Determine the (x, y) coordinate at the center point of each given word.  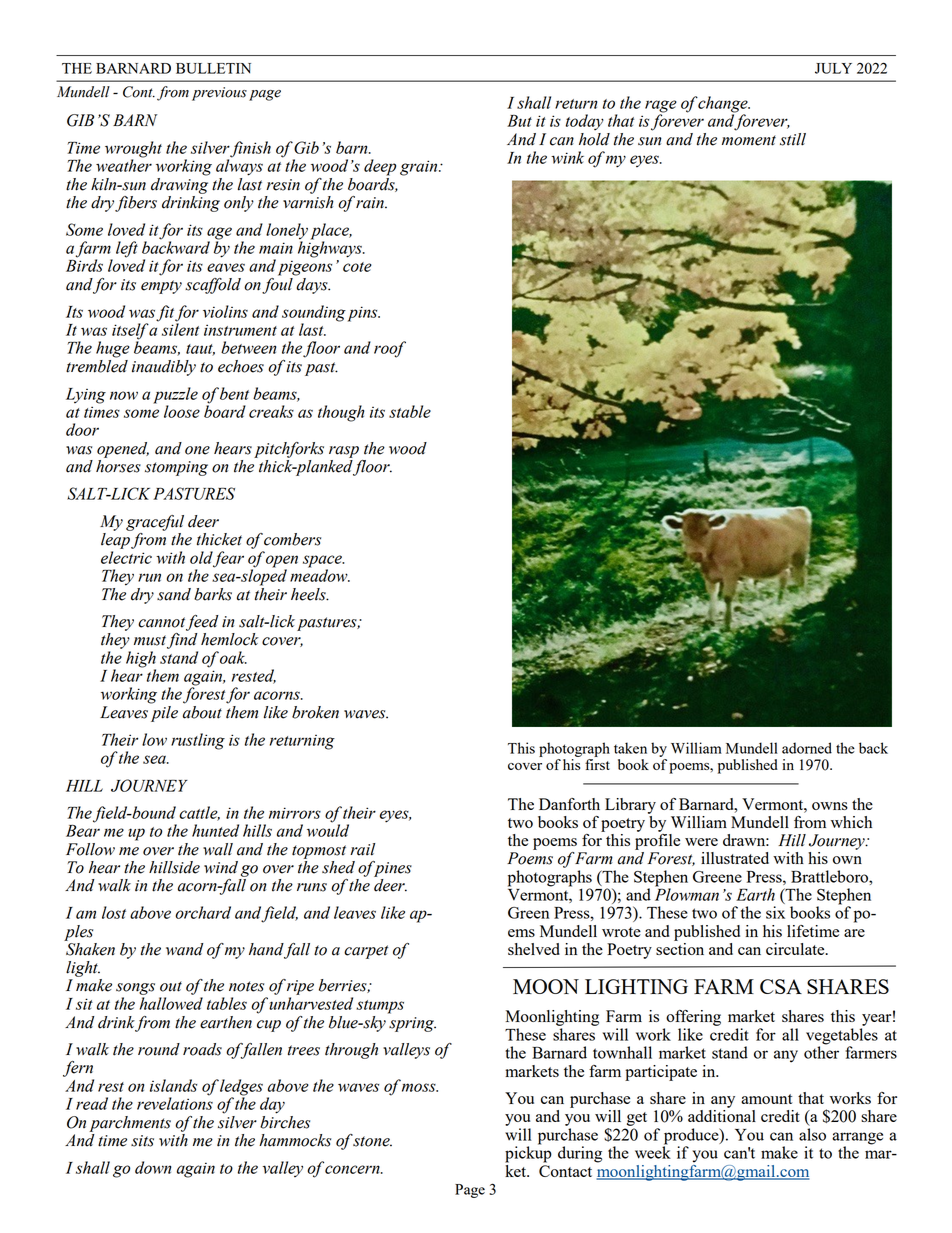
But (519, 121)
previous (219, 94)
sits (142, 1141)
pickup (528, 1153)
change (723, 105)
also (812, 1134)
